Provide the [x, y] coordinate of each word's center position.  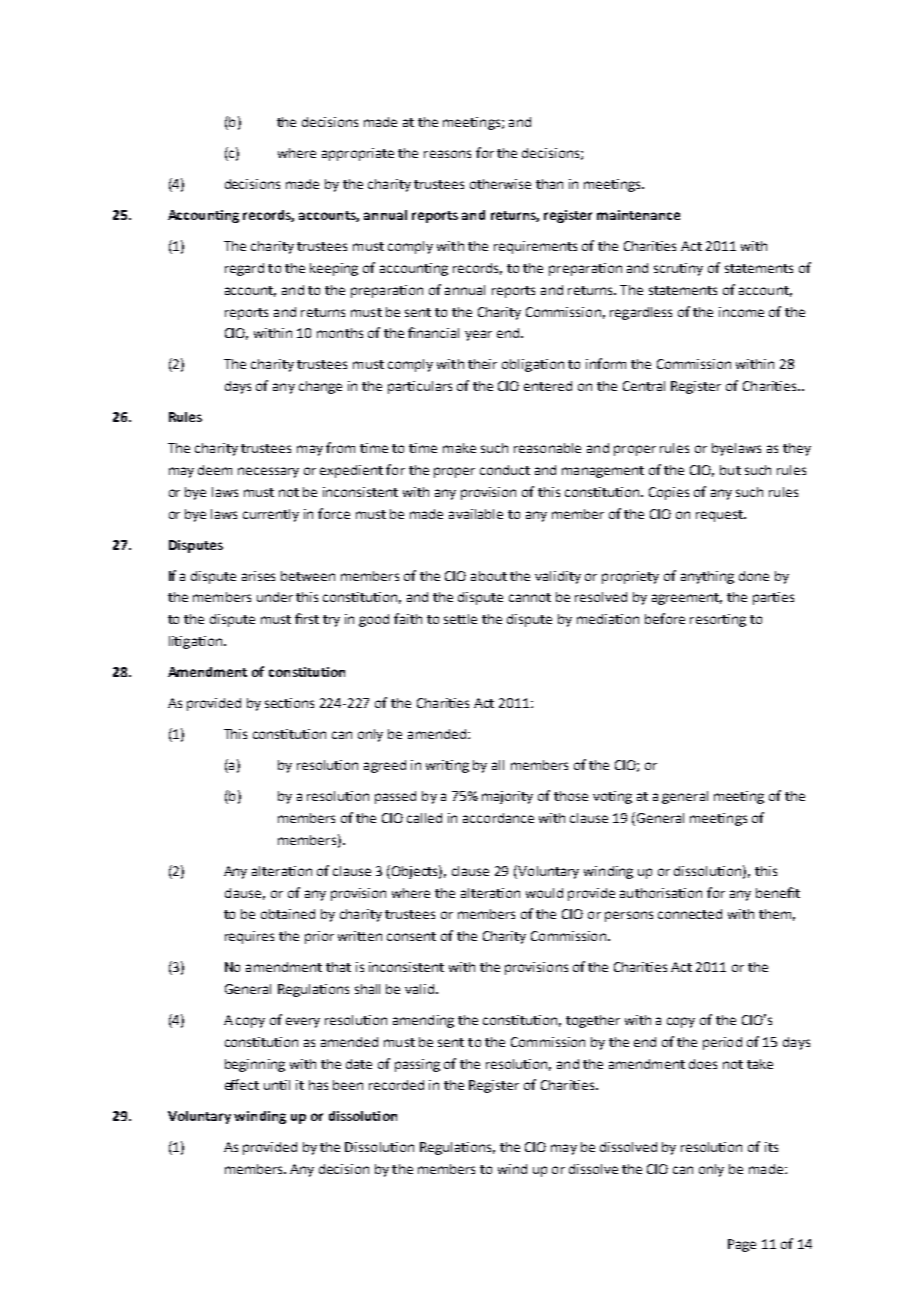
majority [507, 797]
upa [298, 1119]
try [331, 621]
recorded [396, 1085]
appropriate [358, 154]
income [741, 312]
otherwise [500, 184]
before [665, 618]
